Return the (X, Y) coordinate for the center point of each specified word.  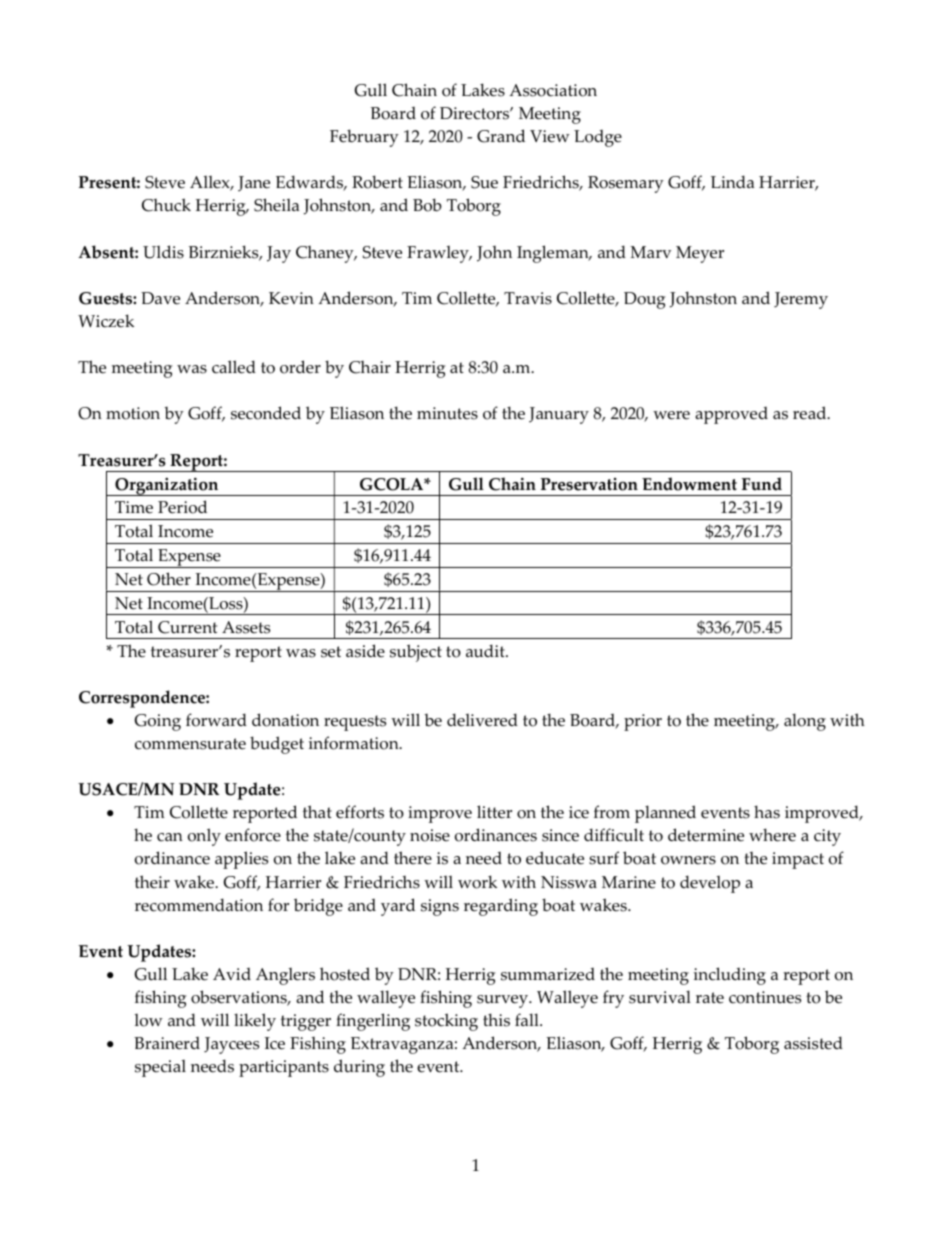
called (234, 367)
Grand (501, 136)
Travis (528, 298)
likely (255, 1022)
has (767, 812)
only (204, 837)
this (496, 1020)
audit (486, 651)
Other (169, 579)
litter (494, 812)
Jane (254, 184)
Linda (732, 181)
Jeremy (801, 300)
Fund (762, 484)
